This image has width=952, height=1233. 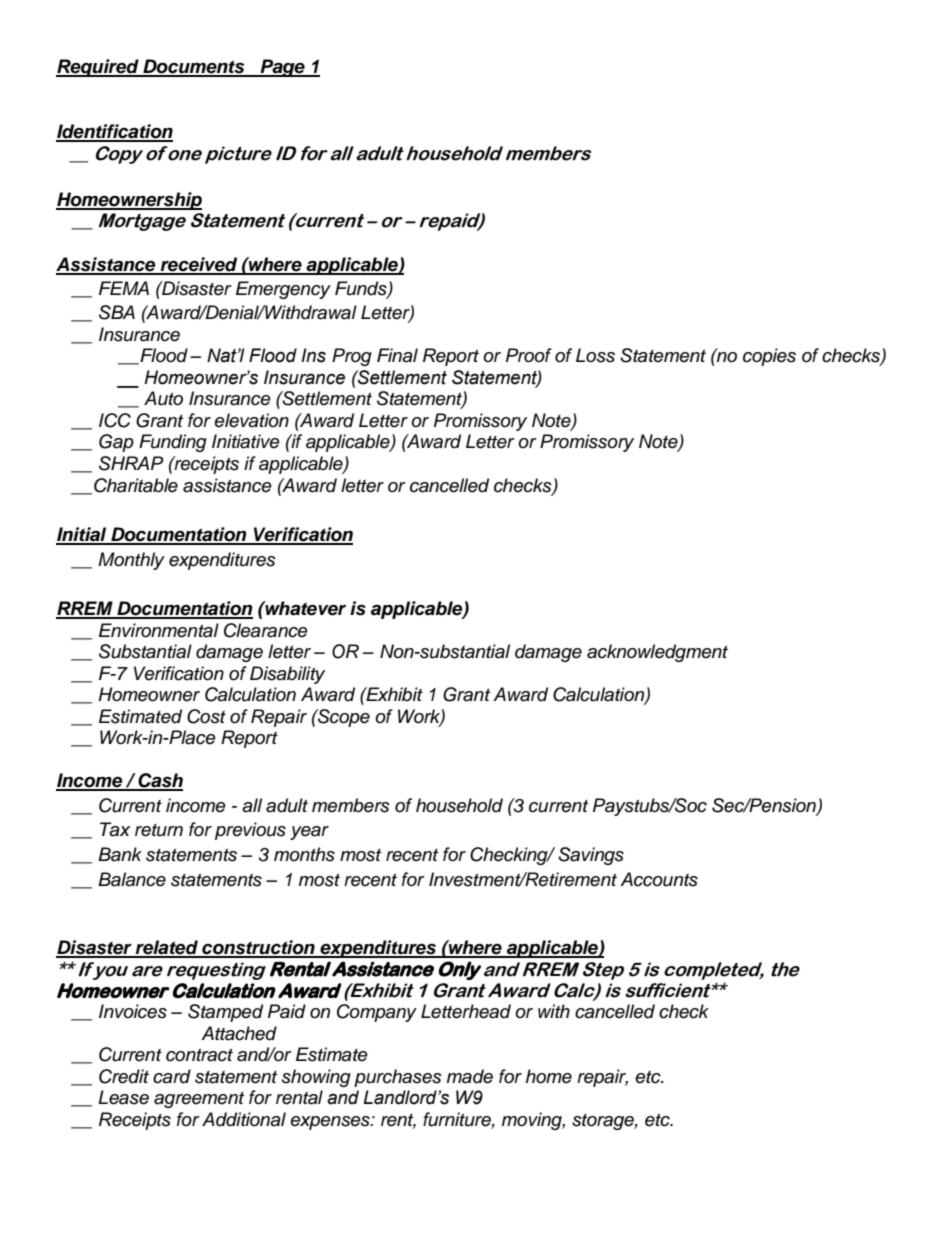 What do you see at coordinates (266, 630) in the image?
I see `Clearance` at bounding box center [266, 630].
